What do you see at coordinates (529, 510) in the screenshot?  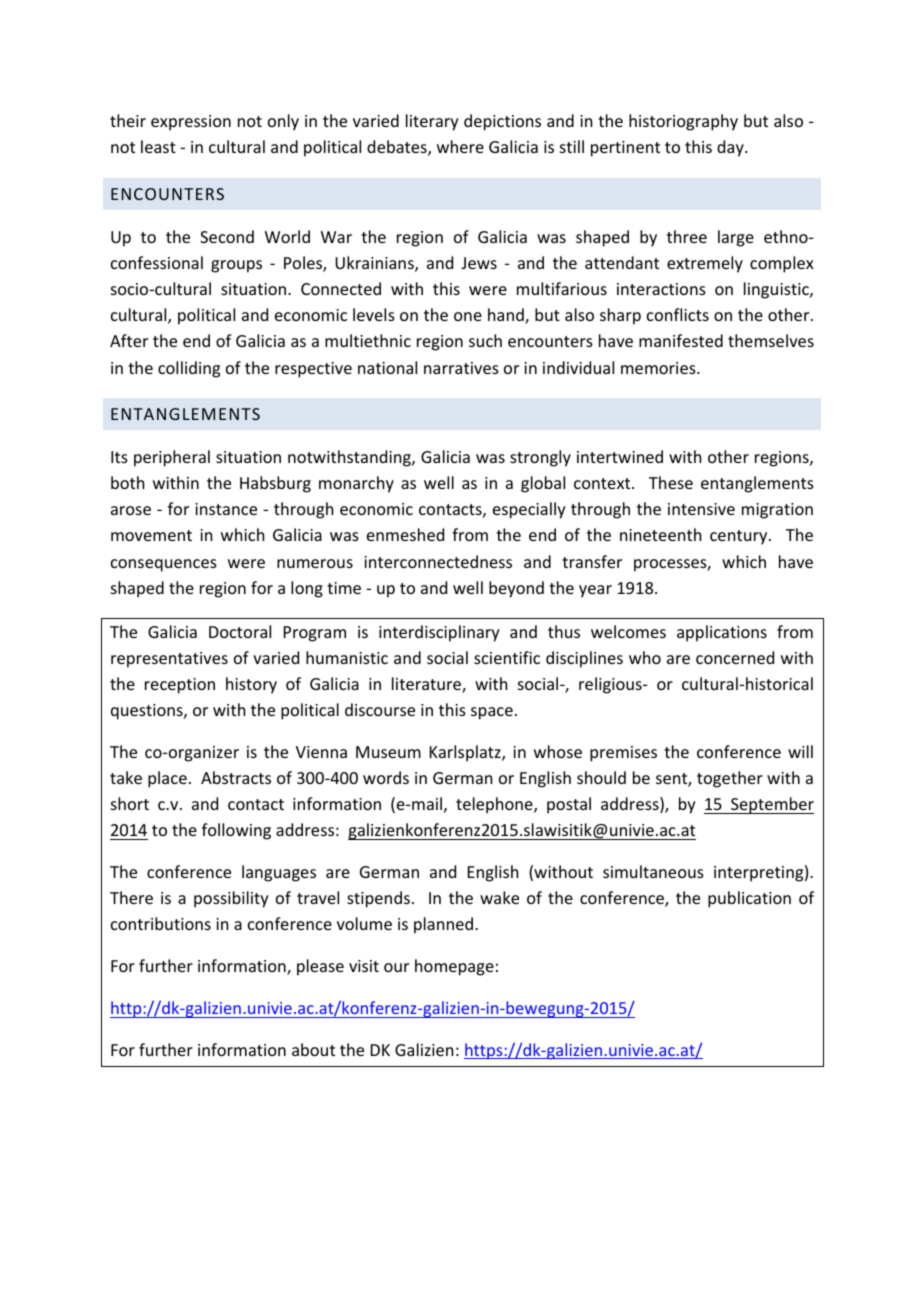 I see `especially` at bounding box center [529, 510].
